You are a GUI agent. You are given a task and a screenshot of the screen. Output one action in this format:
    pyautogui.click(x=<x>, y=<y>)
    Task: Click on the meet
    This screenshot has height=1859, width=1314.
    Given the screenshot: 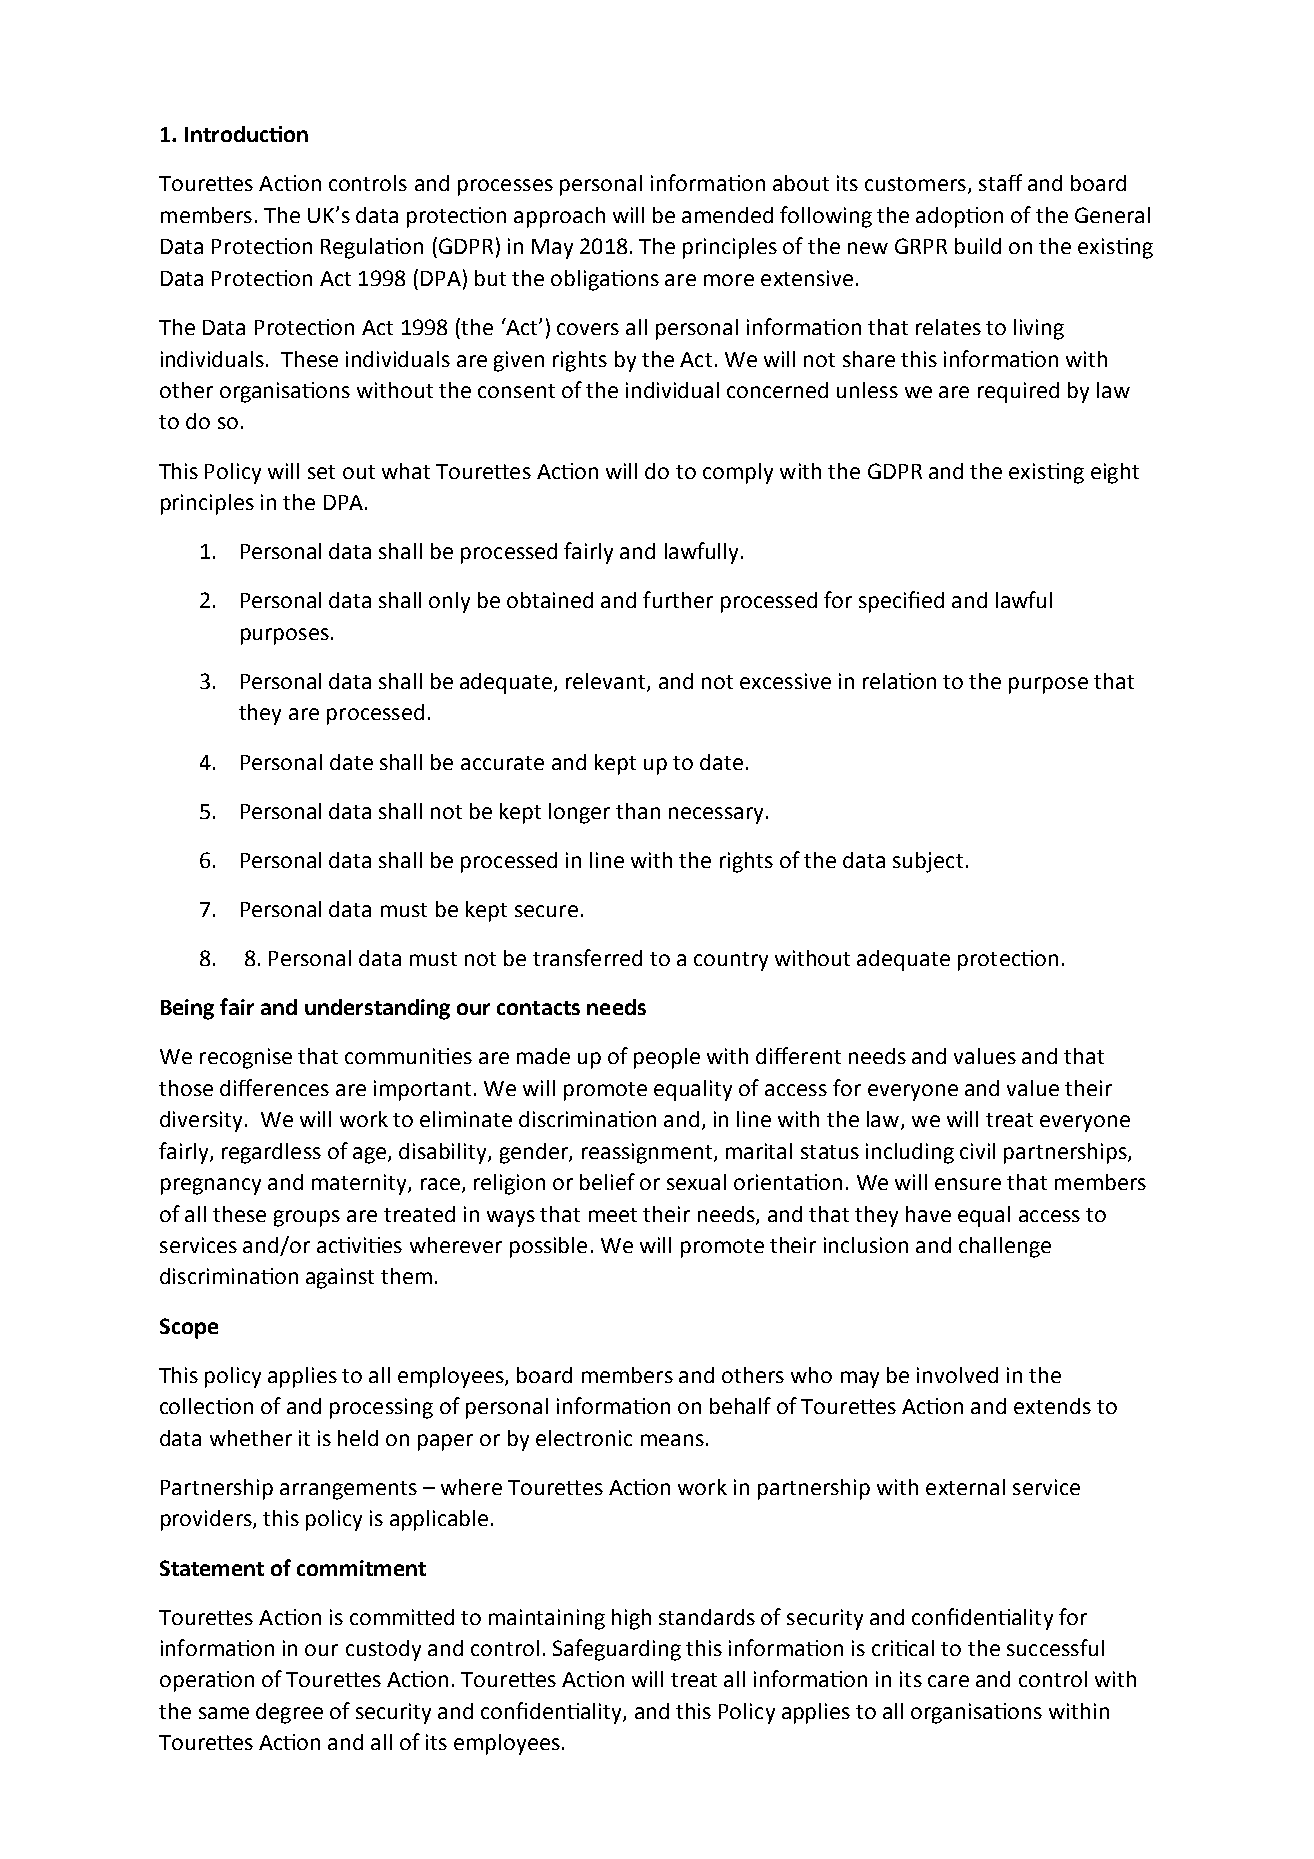 What is the action you would take?
    pyautogui.click(x=613, y=1215)
